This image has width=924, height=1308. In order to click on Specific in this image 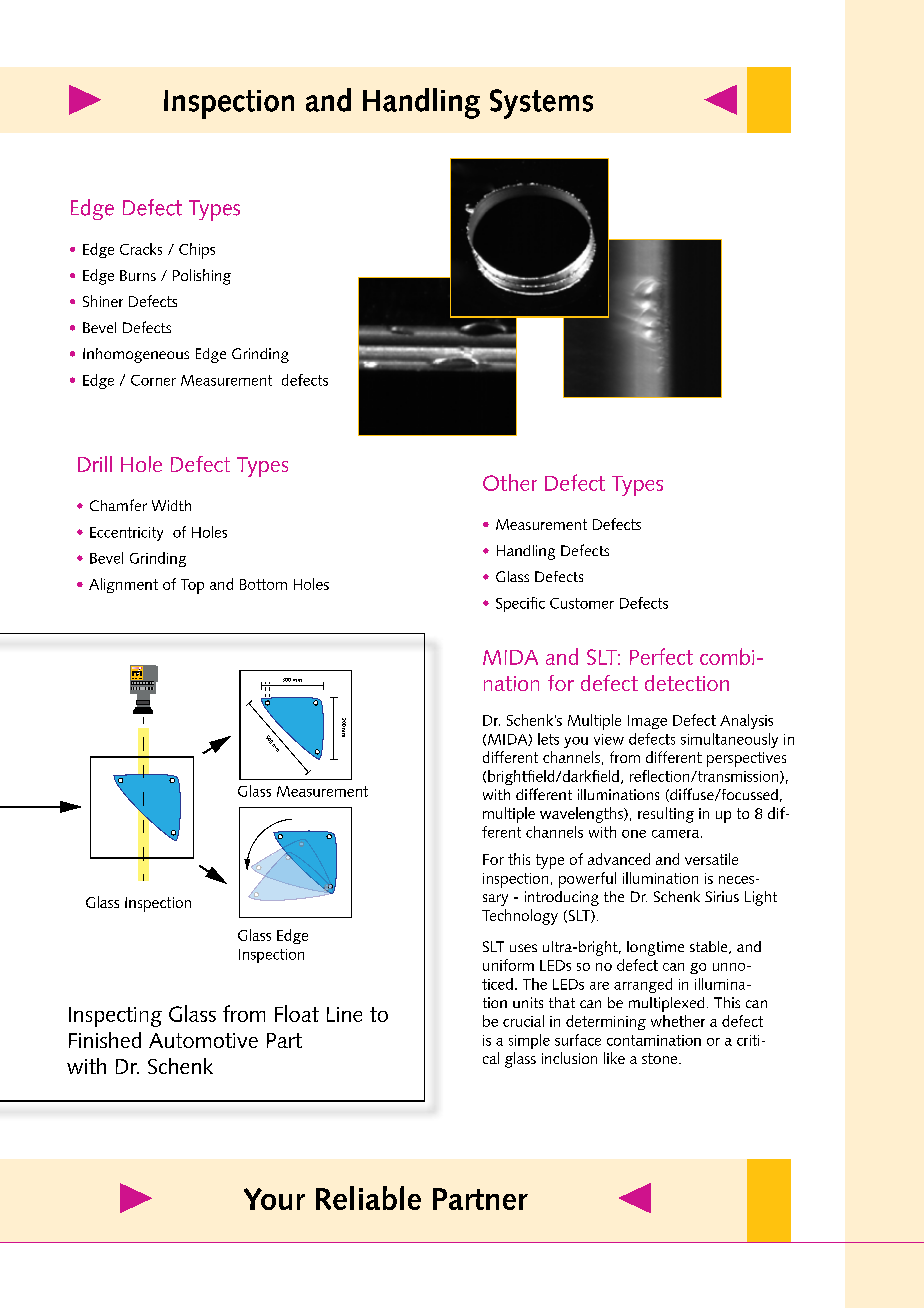, I will do `click(520, 604)`.
